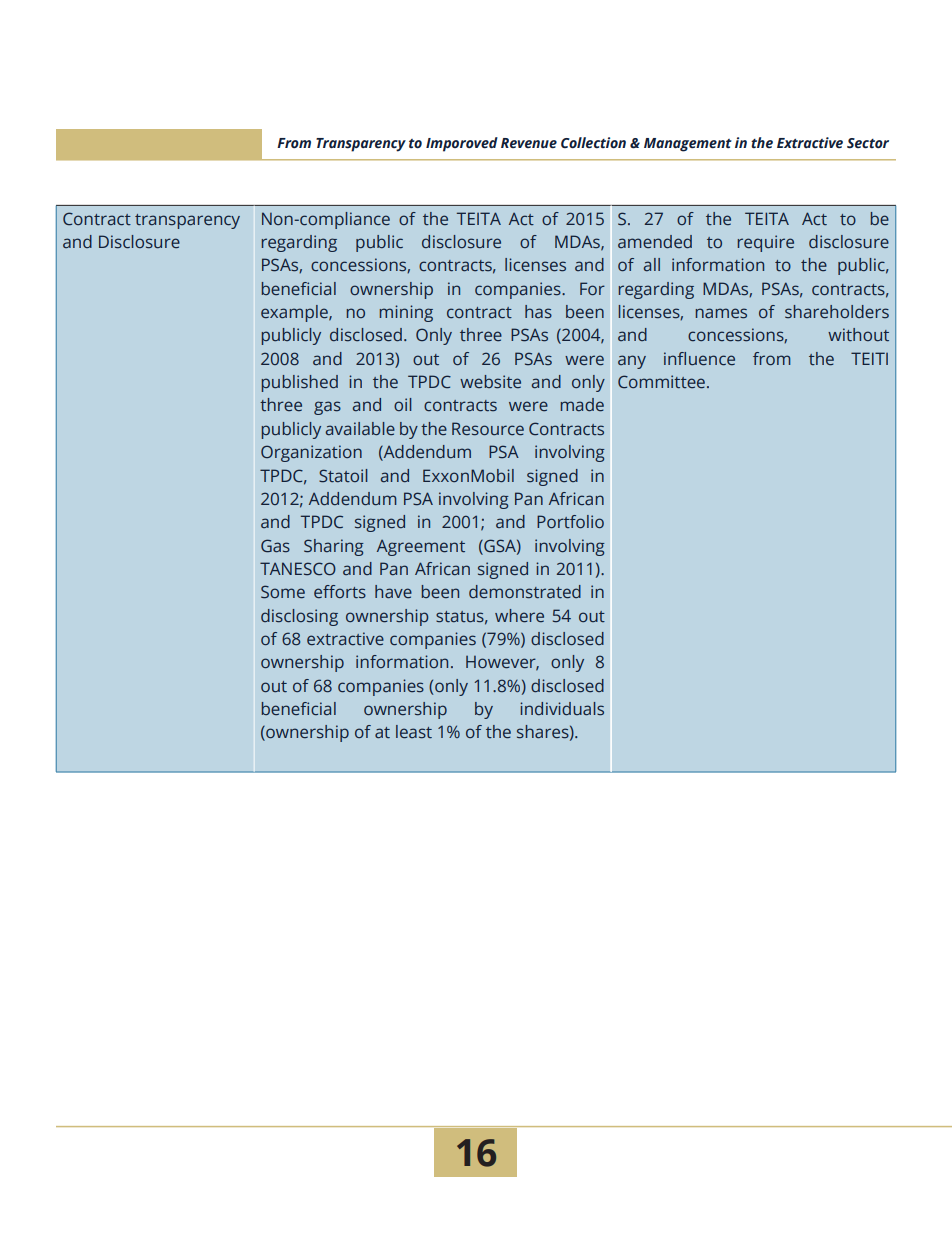  I want to click on least, so click(414, 732).
